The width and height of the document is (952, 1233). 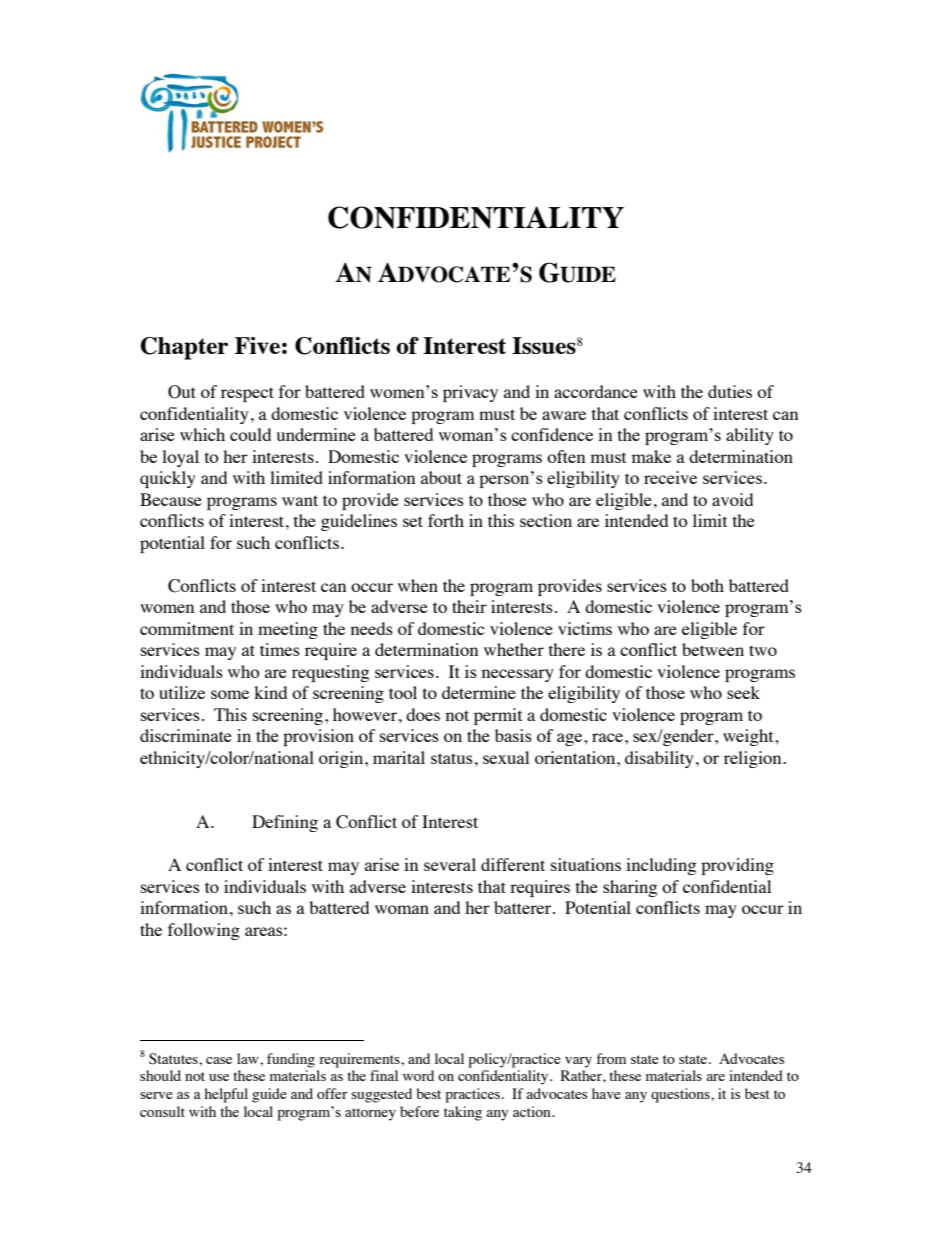 What do you see at coordinates (463, 1113) in the document?
I see `taking` at bounding box center [463, 1113].
